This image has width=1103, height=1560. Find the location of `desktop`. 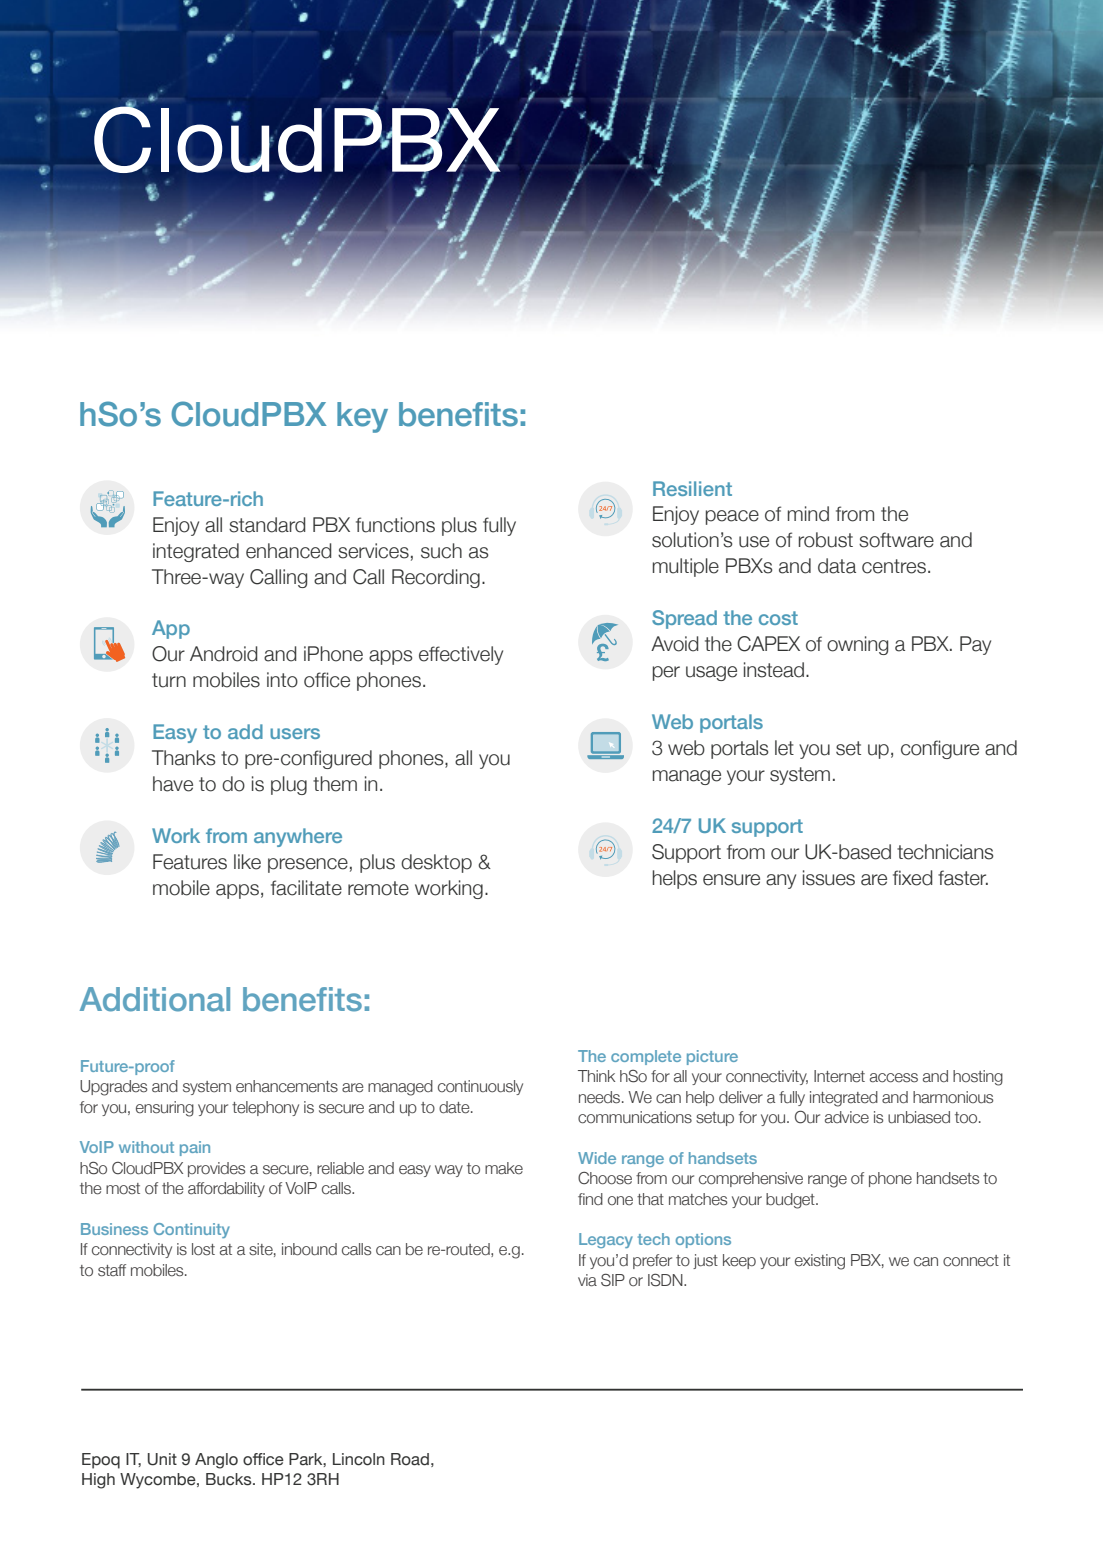

desktop is located at coordinates (436, 863).
